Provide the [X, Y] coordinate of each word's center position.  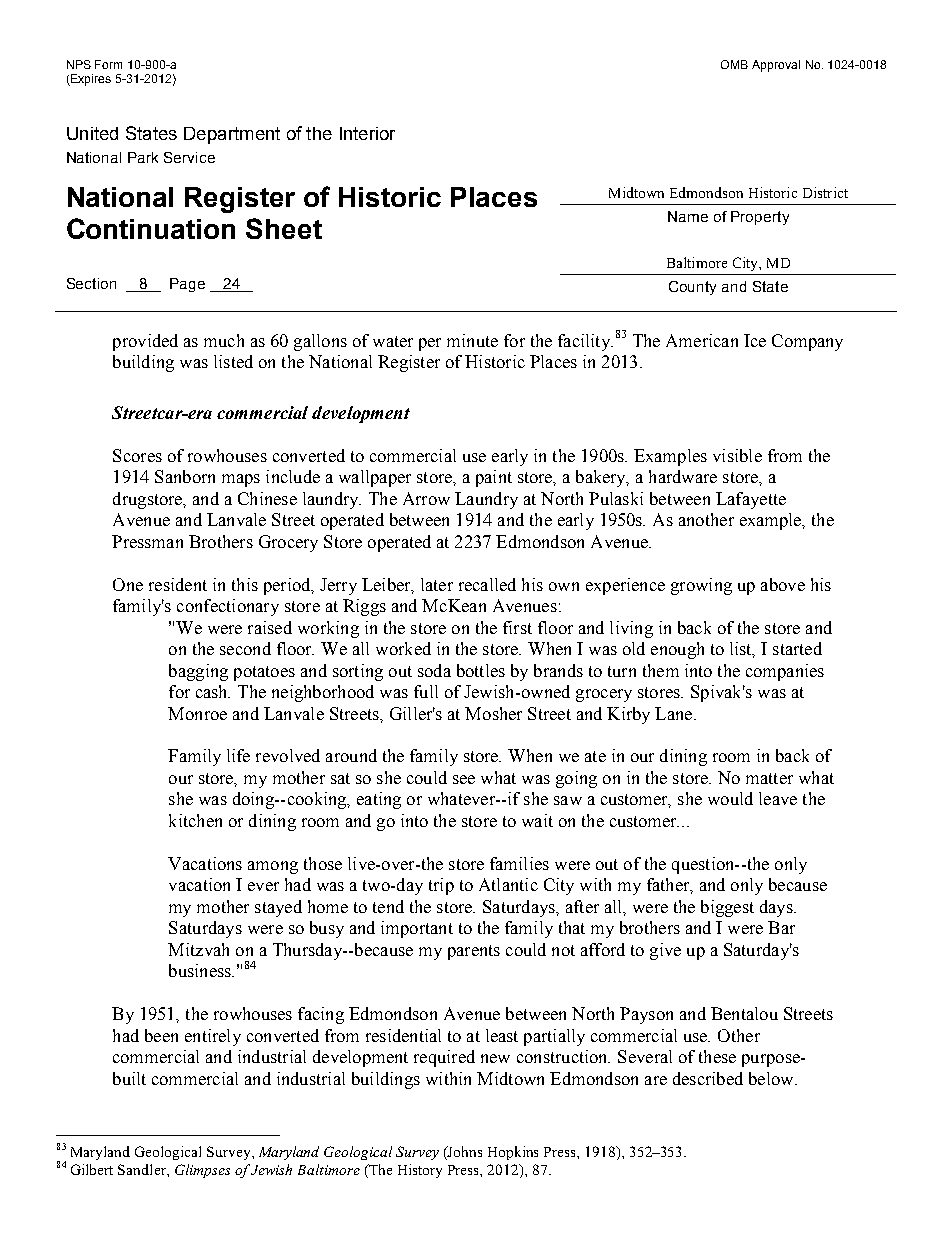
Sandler [143, 1169]
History [420, 1171]
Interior [367, 133]
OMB [734, 64]
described [708, 1078]
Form [108, 64]
